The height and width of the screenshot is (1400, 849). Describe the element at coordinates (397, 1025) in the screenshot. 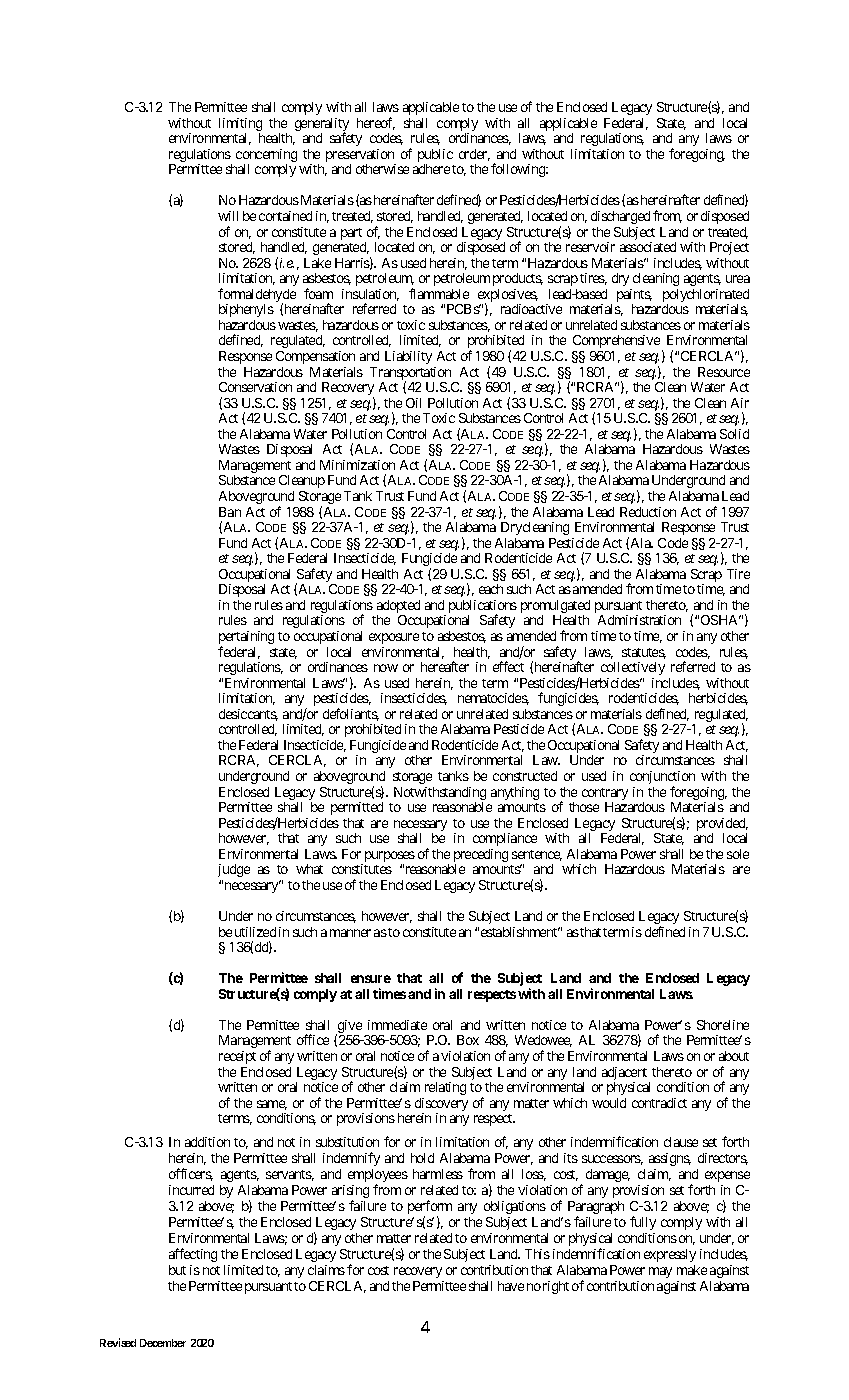

I see `immediate` at that location.
